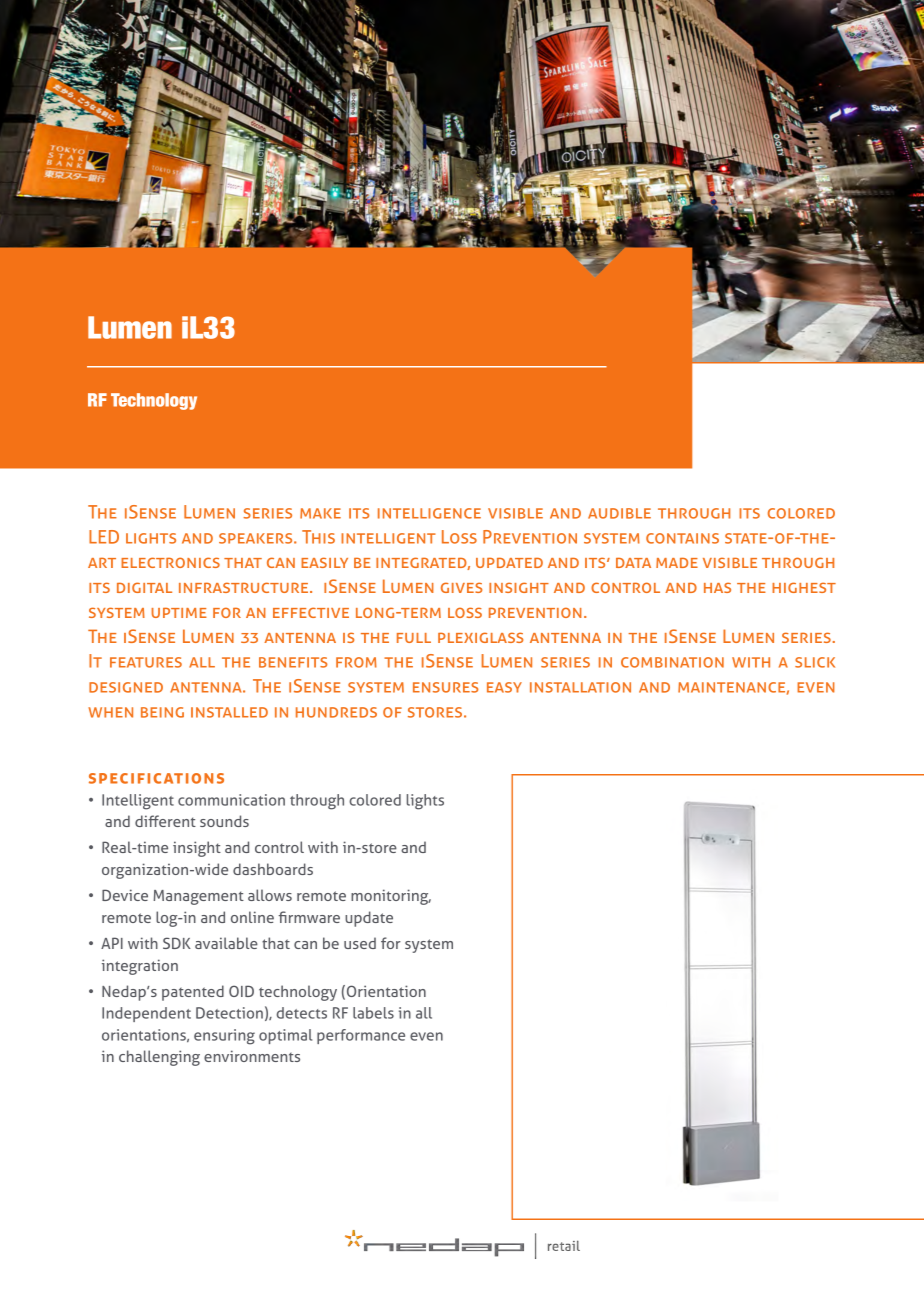 The width and height of the screenshot is (924, 1308). I want to click on performance, so click(361, 1036).
